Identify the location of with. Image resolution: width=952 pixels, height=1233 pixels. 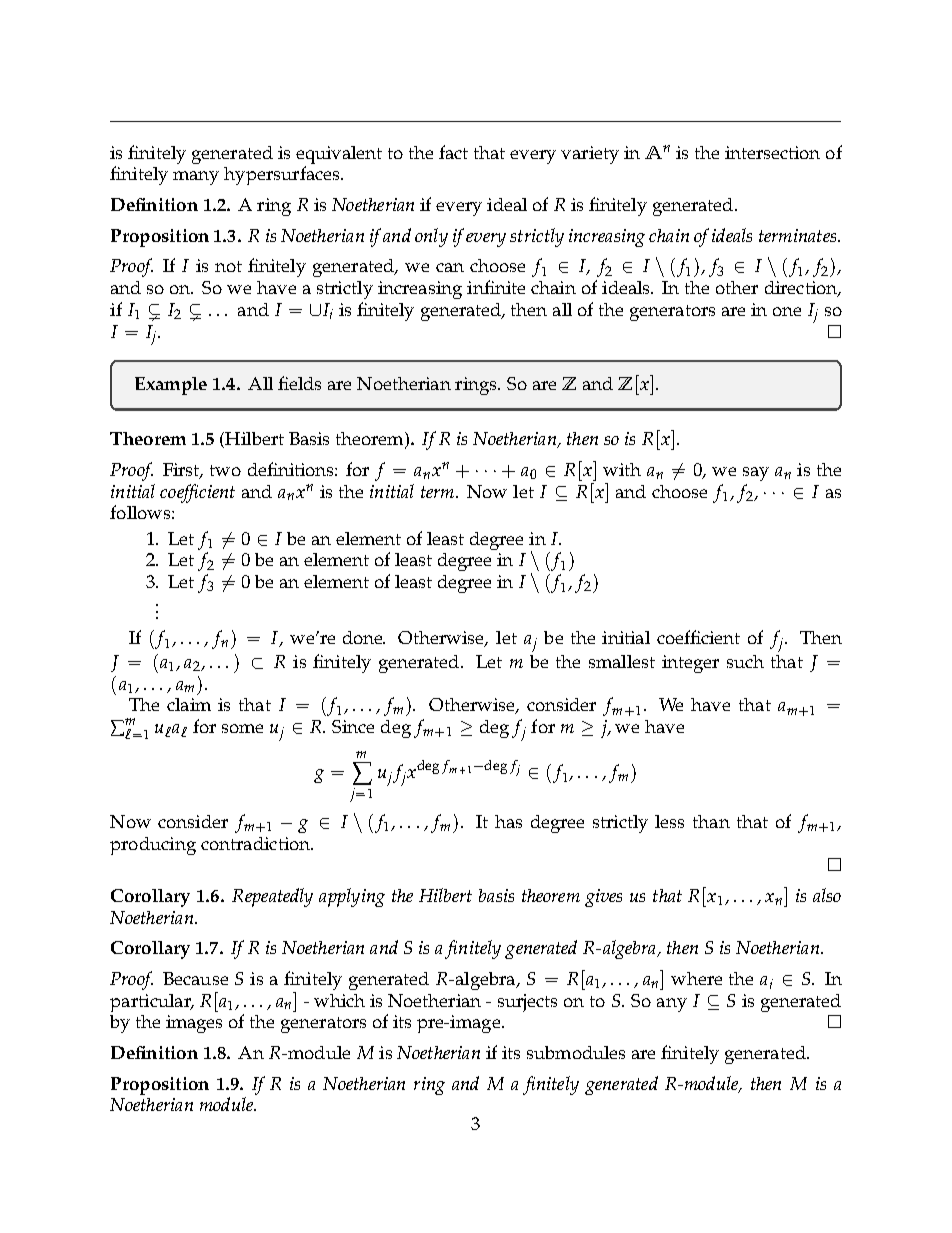
(622, 469).
